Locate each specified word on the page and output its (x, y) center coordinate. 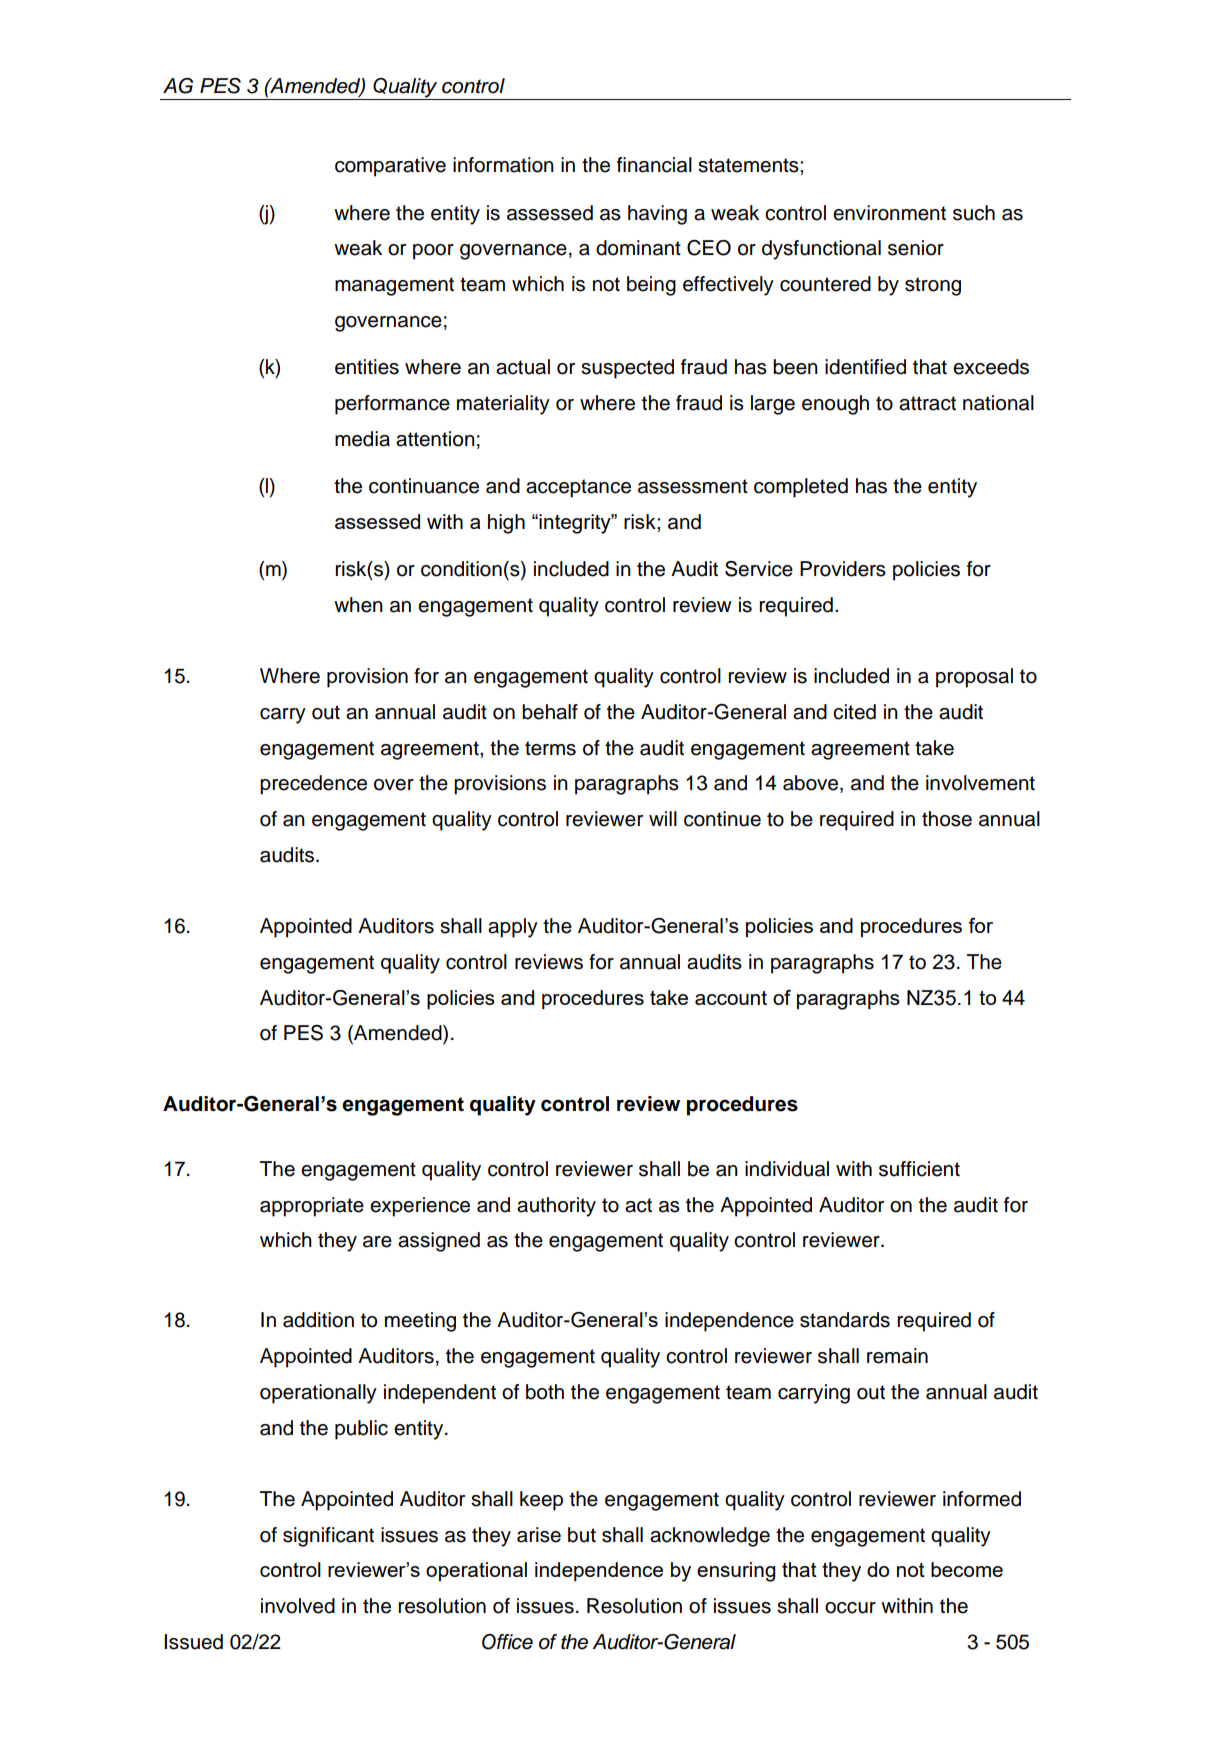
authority (556, 1207)
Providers (843, 569)
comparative (390, 167)
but (582, 1535)
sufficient (919, 1169)
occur (850, 1608)
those (947, 819)
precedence (313, 785)
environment (889, 213)
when (358, 605)
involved (298, 1606)
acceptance (578, 488)
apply (513, 928)
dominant (638, 248)
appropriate (312, 1207)
